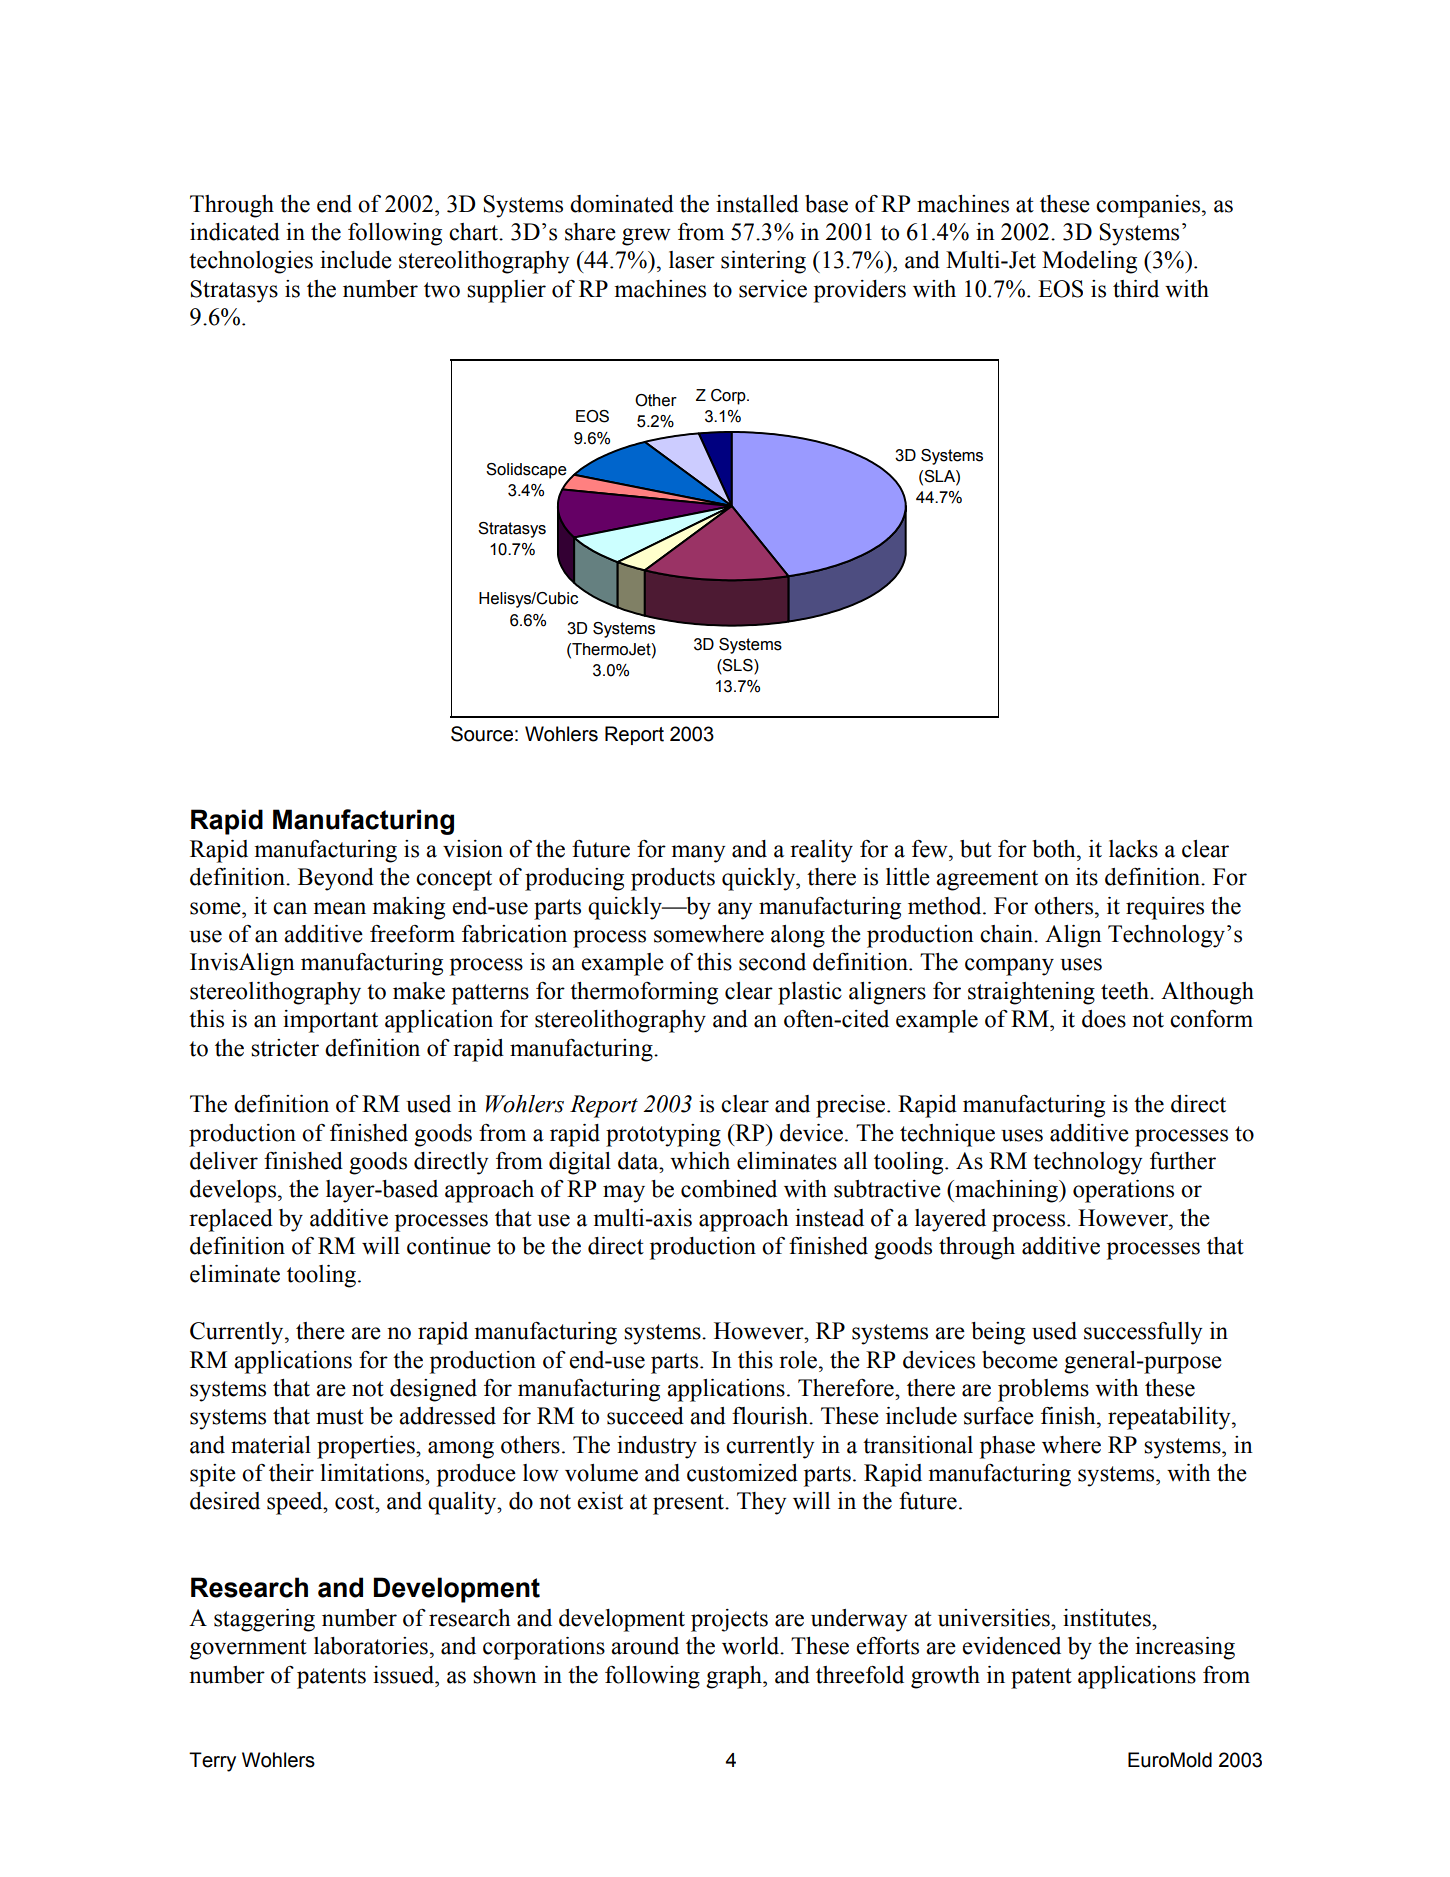 This screenshot has width=1450, height=1877. I want to click on issued, so click(405, 1675).
